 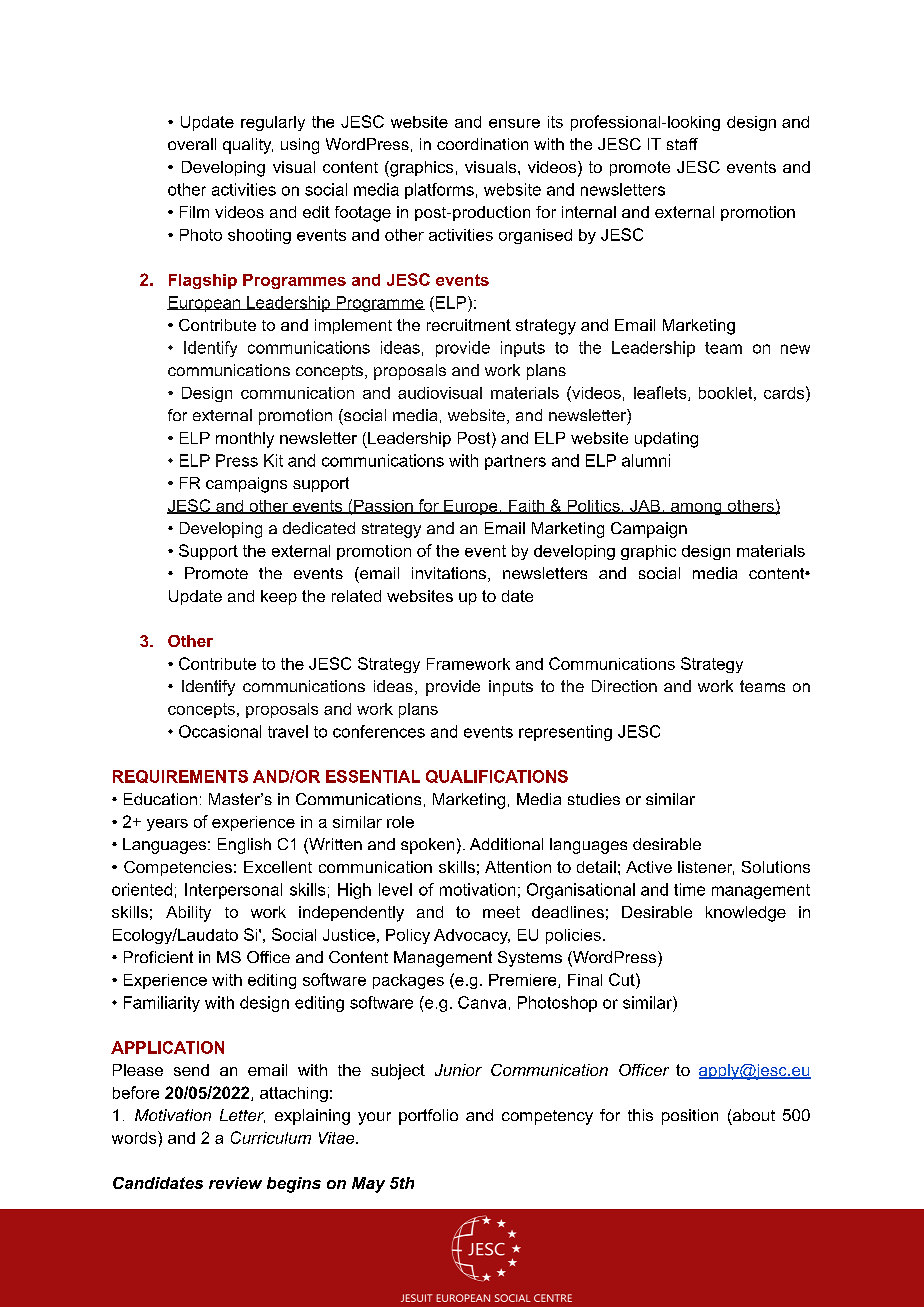 I want to click on partners, so click(x=515, y=462).
